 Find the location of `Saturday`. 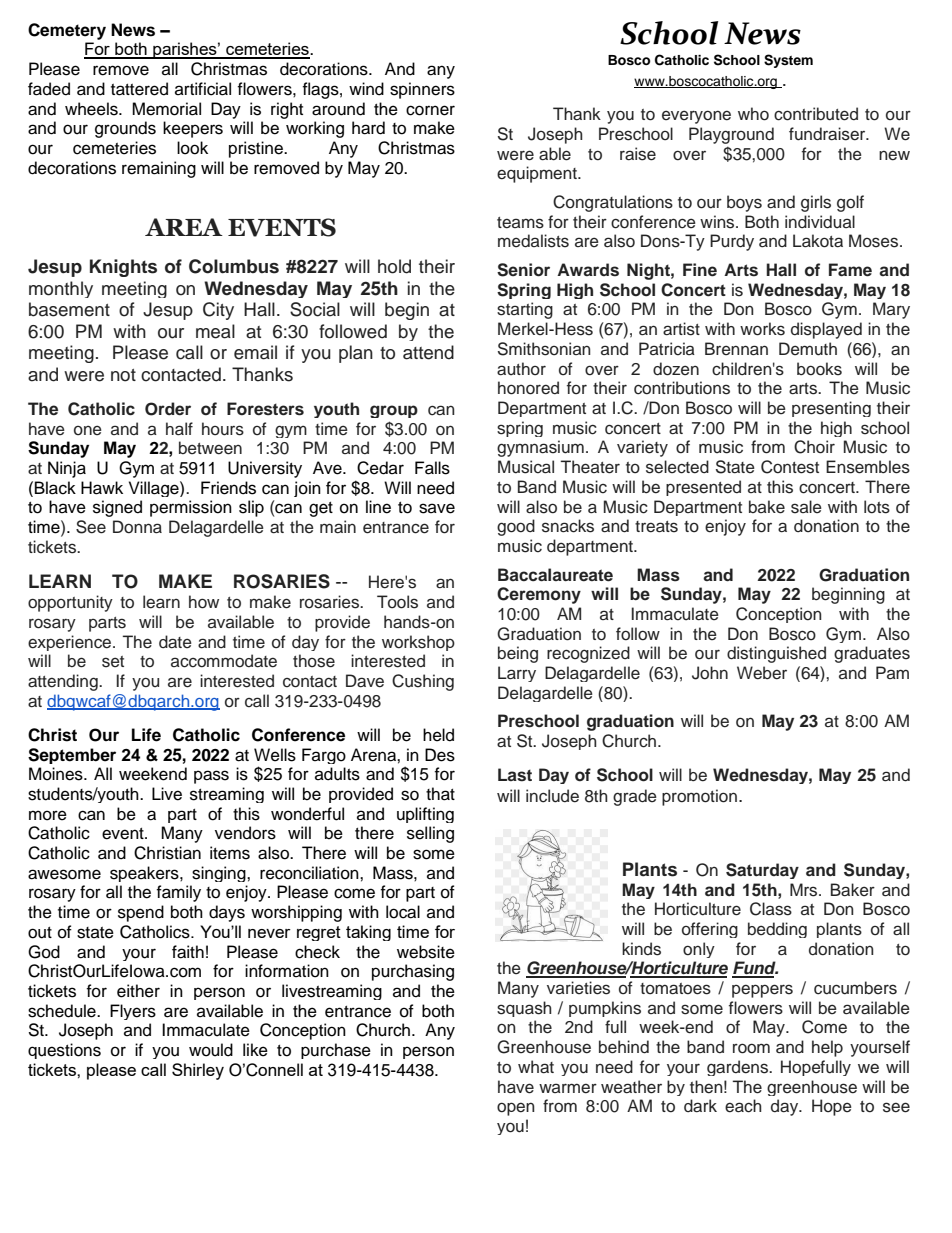

Saturday is located at coordinates (762, 871).
